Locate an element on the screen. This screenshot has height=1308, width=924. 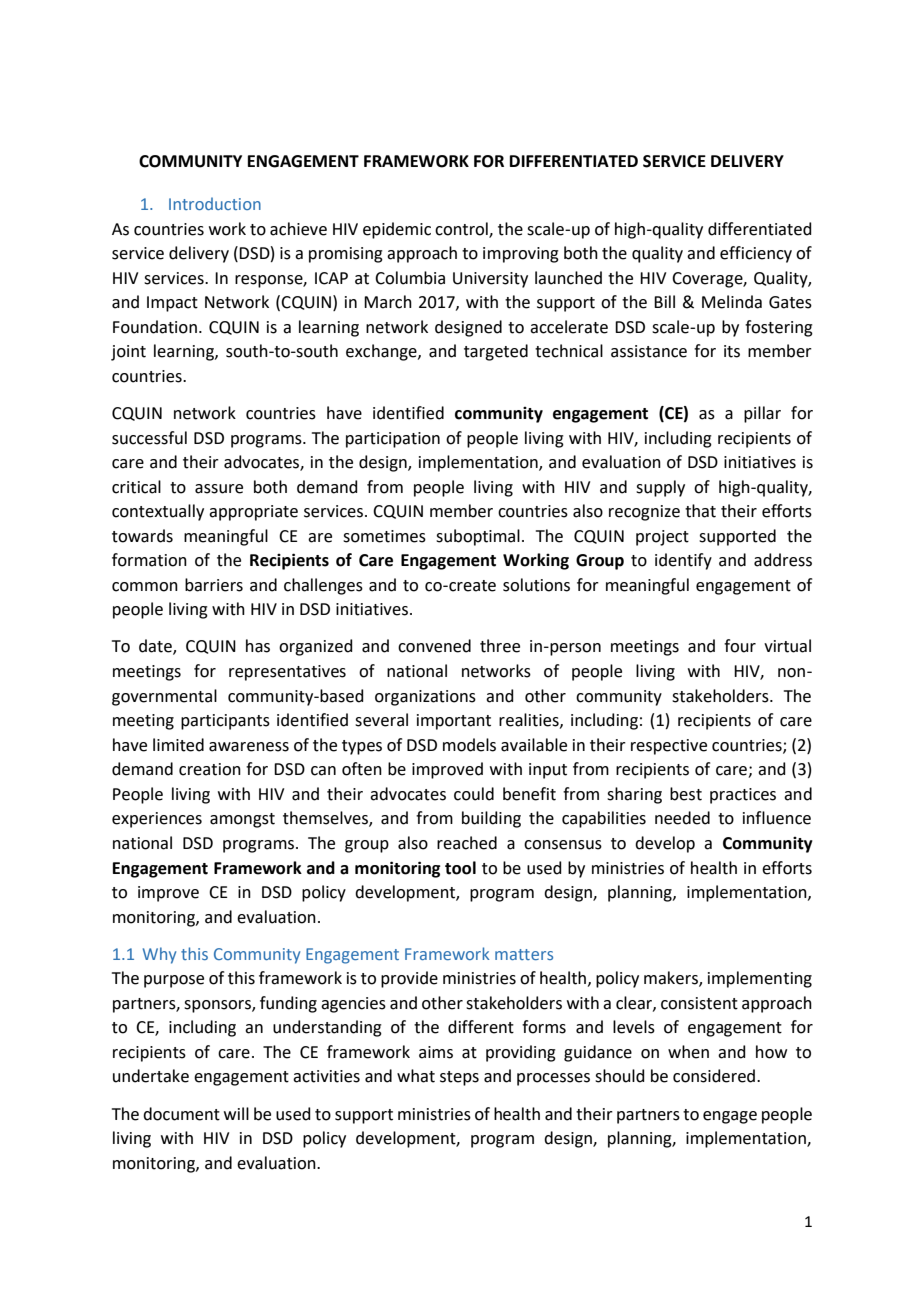
that is located at coordinates (700, 511).
